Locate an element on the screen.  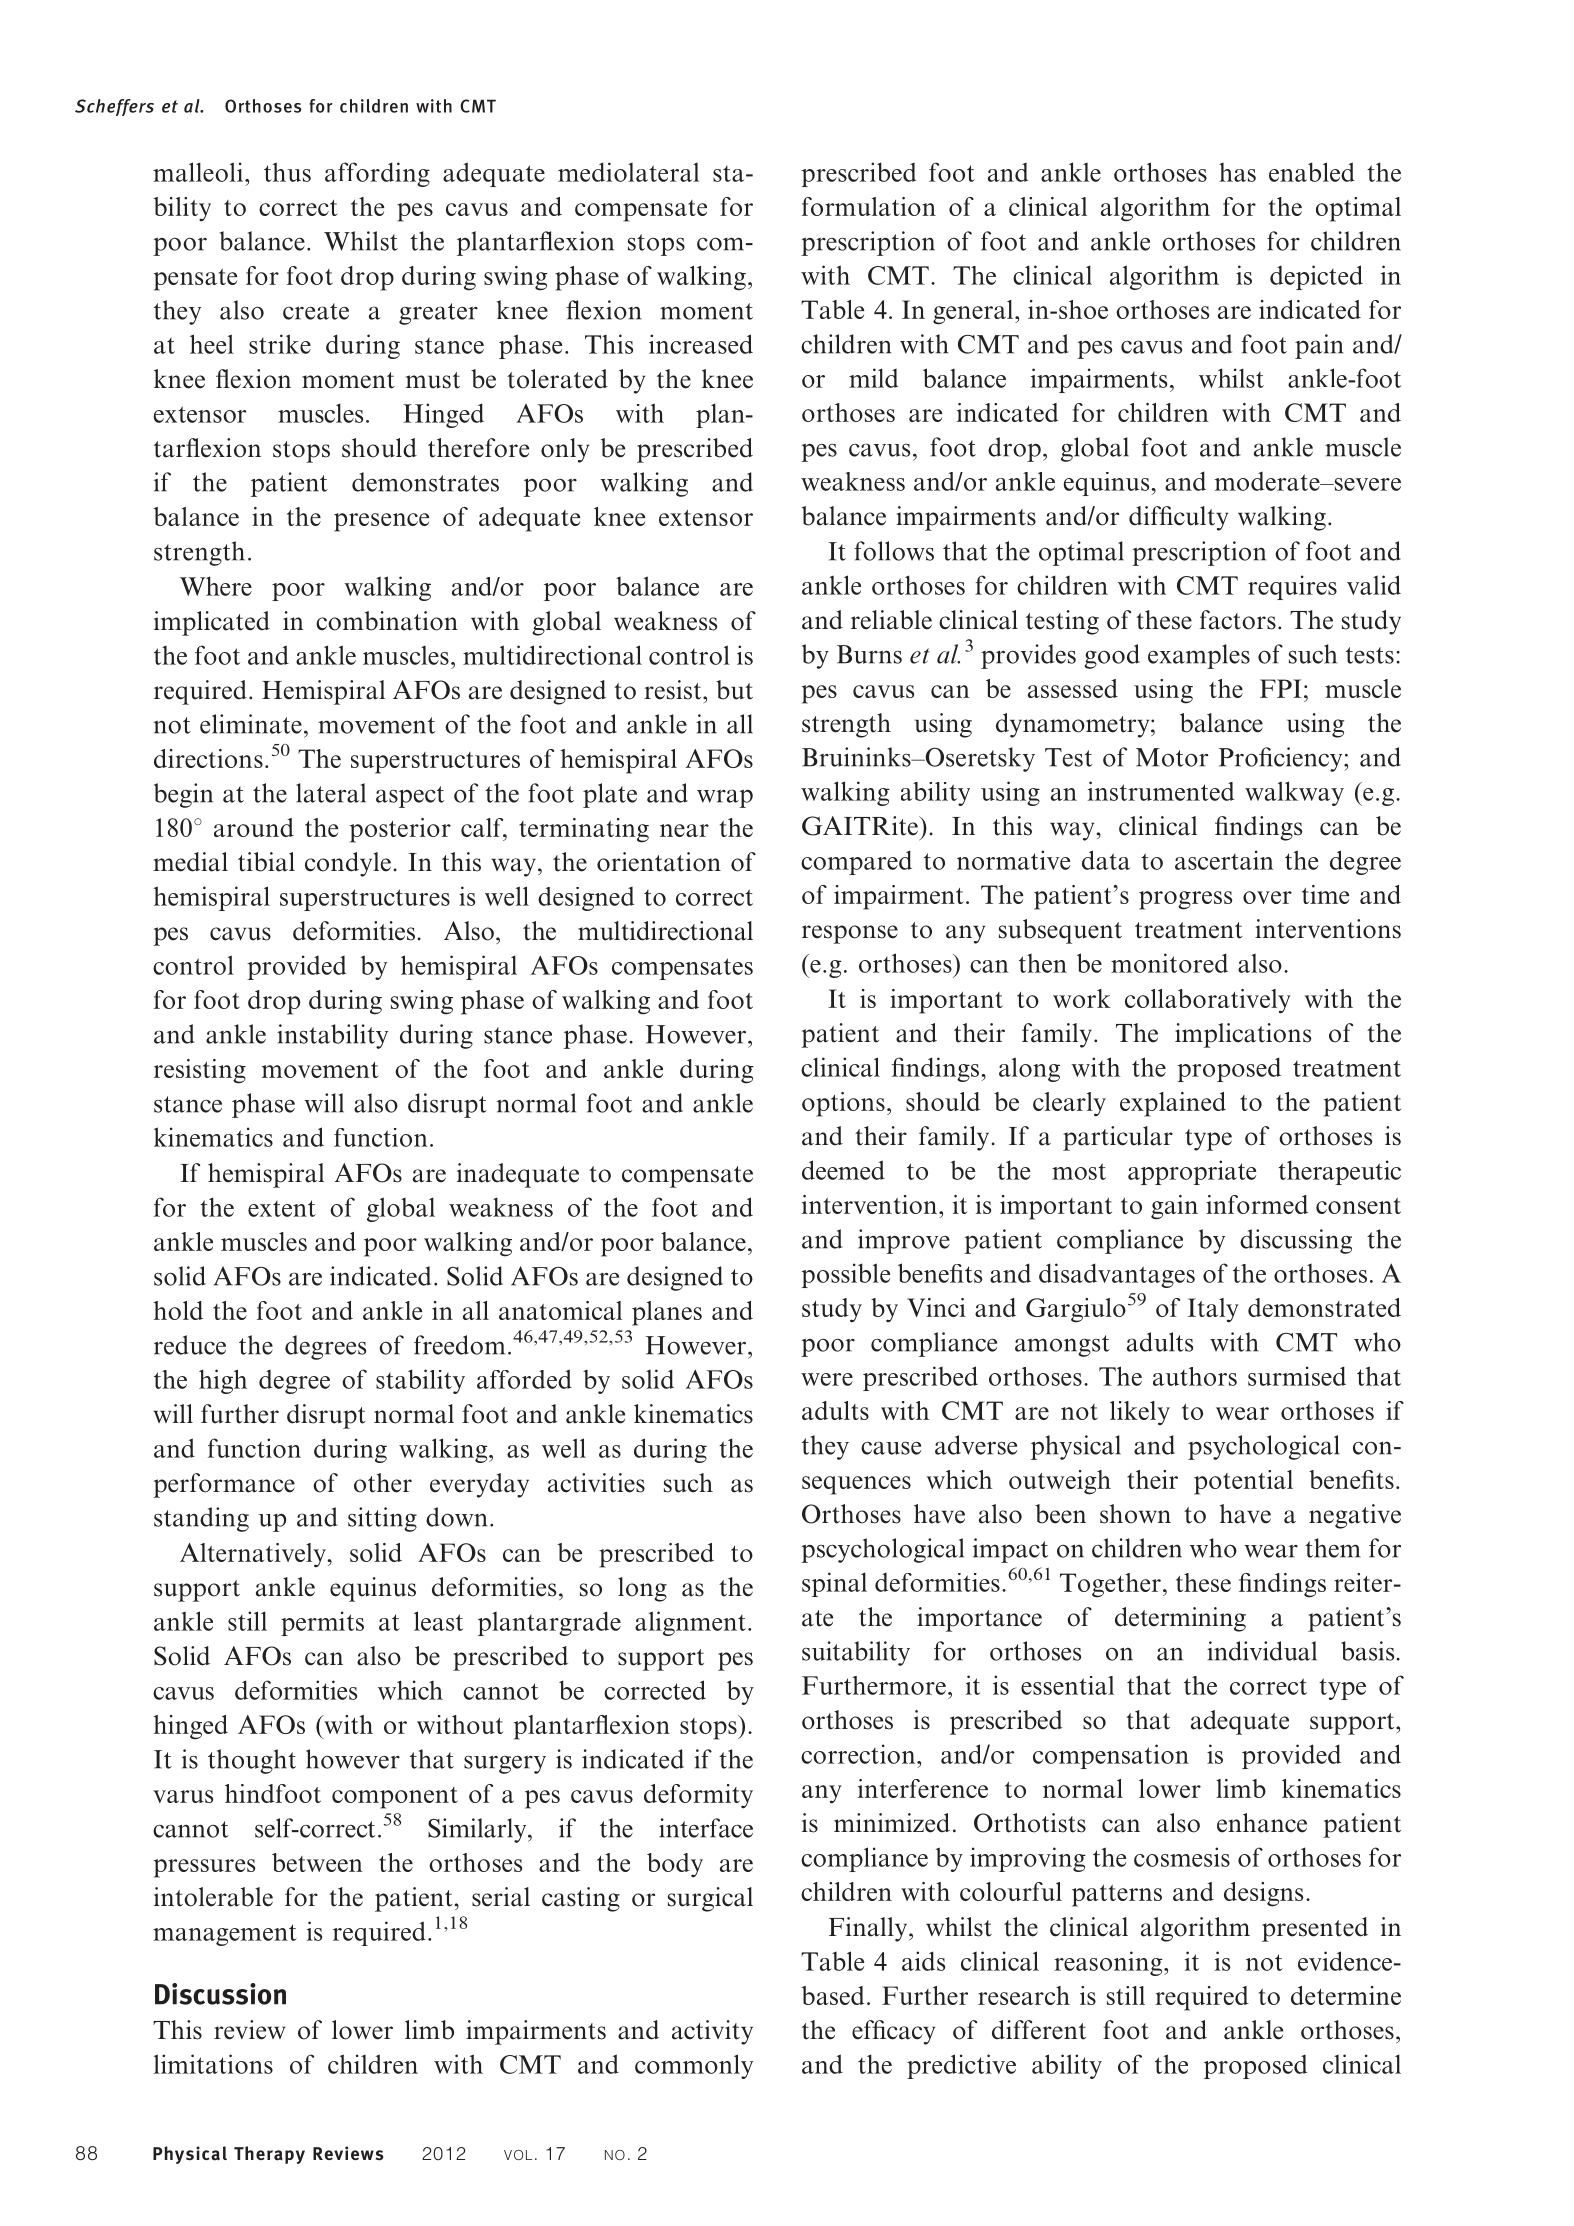
depicted is located at coordinates (1316, 277).
